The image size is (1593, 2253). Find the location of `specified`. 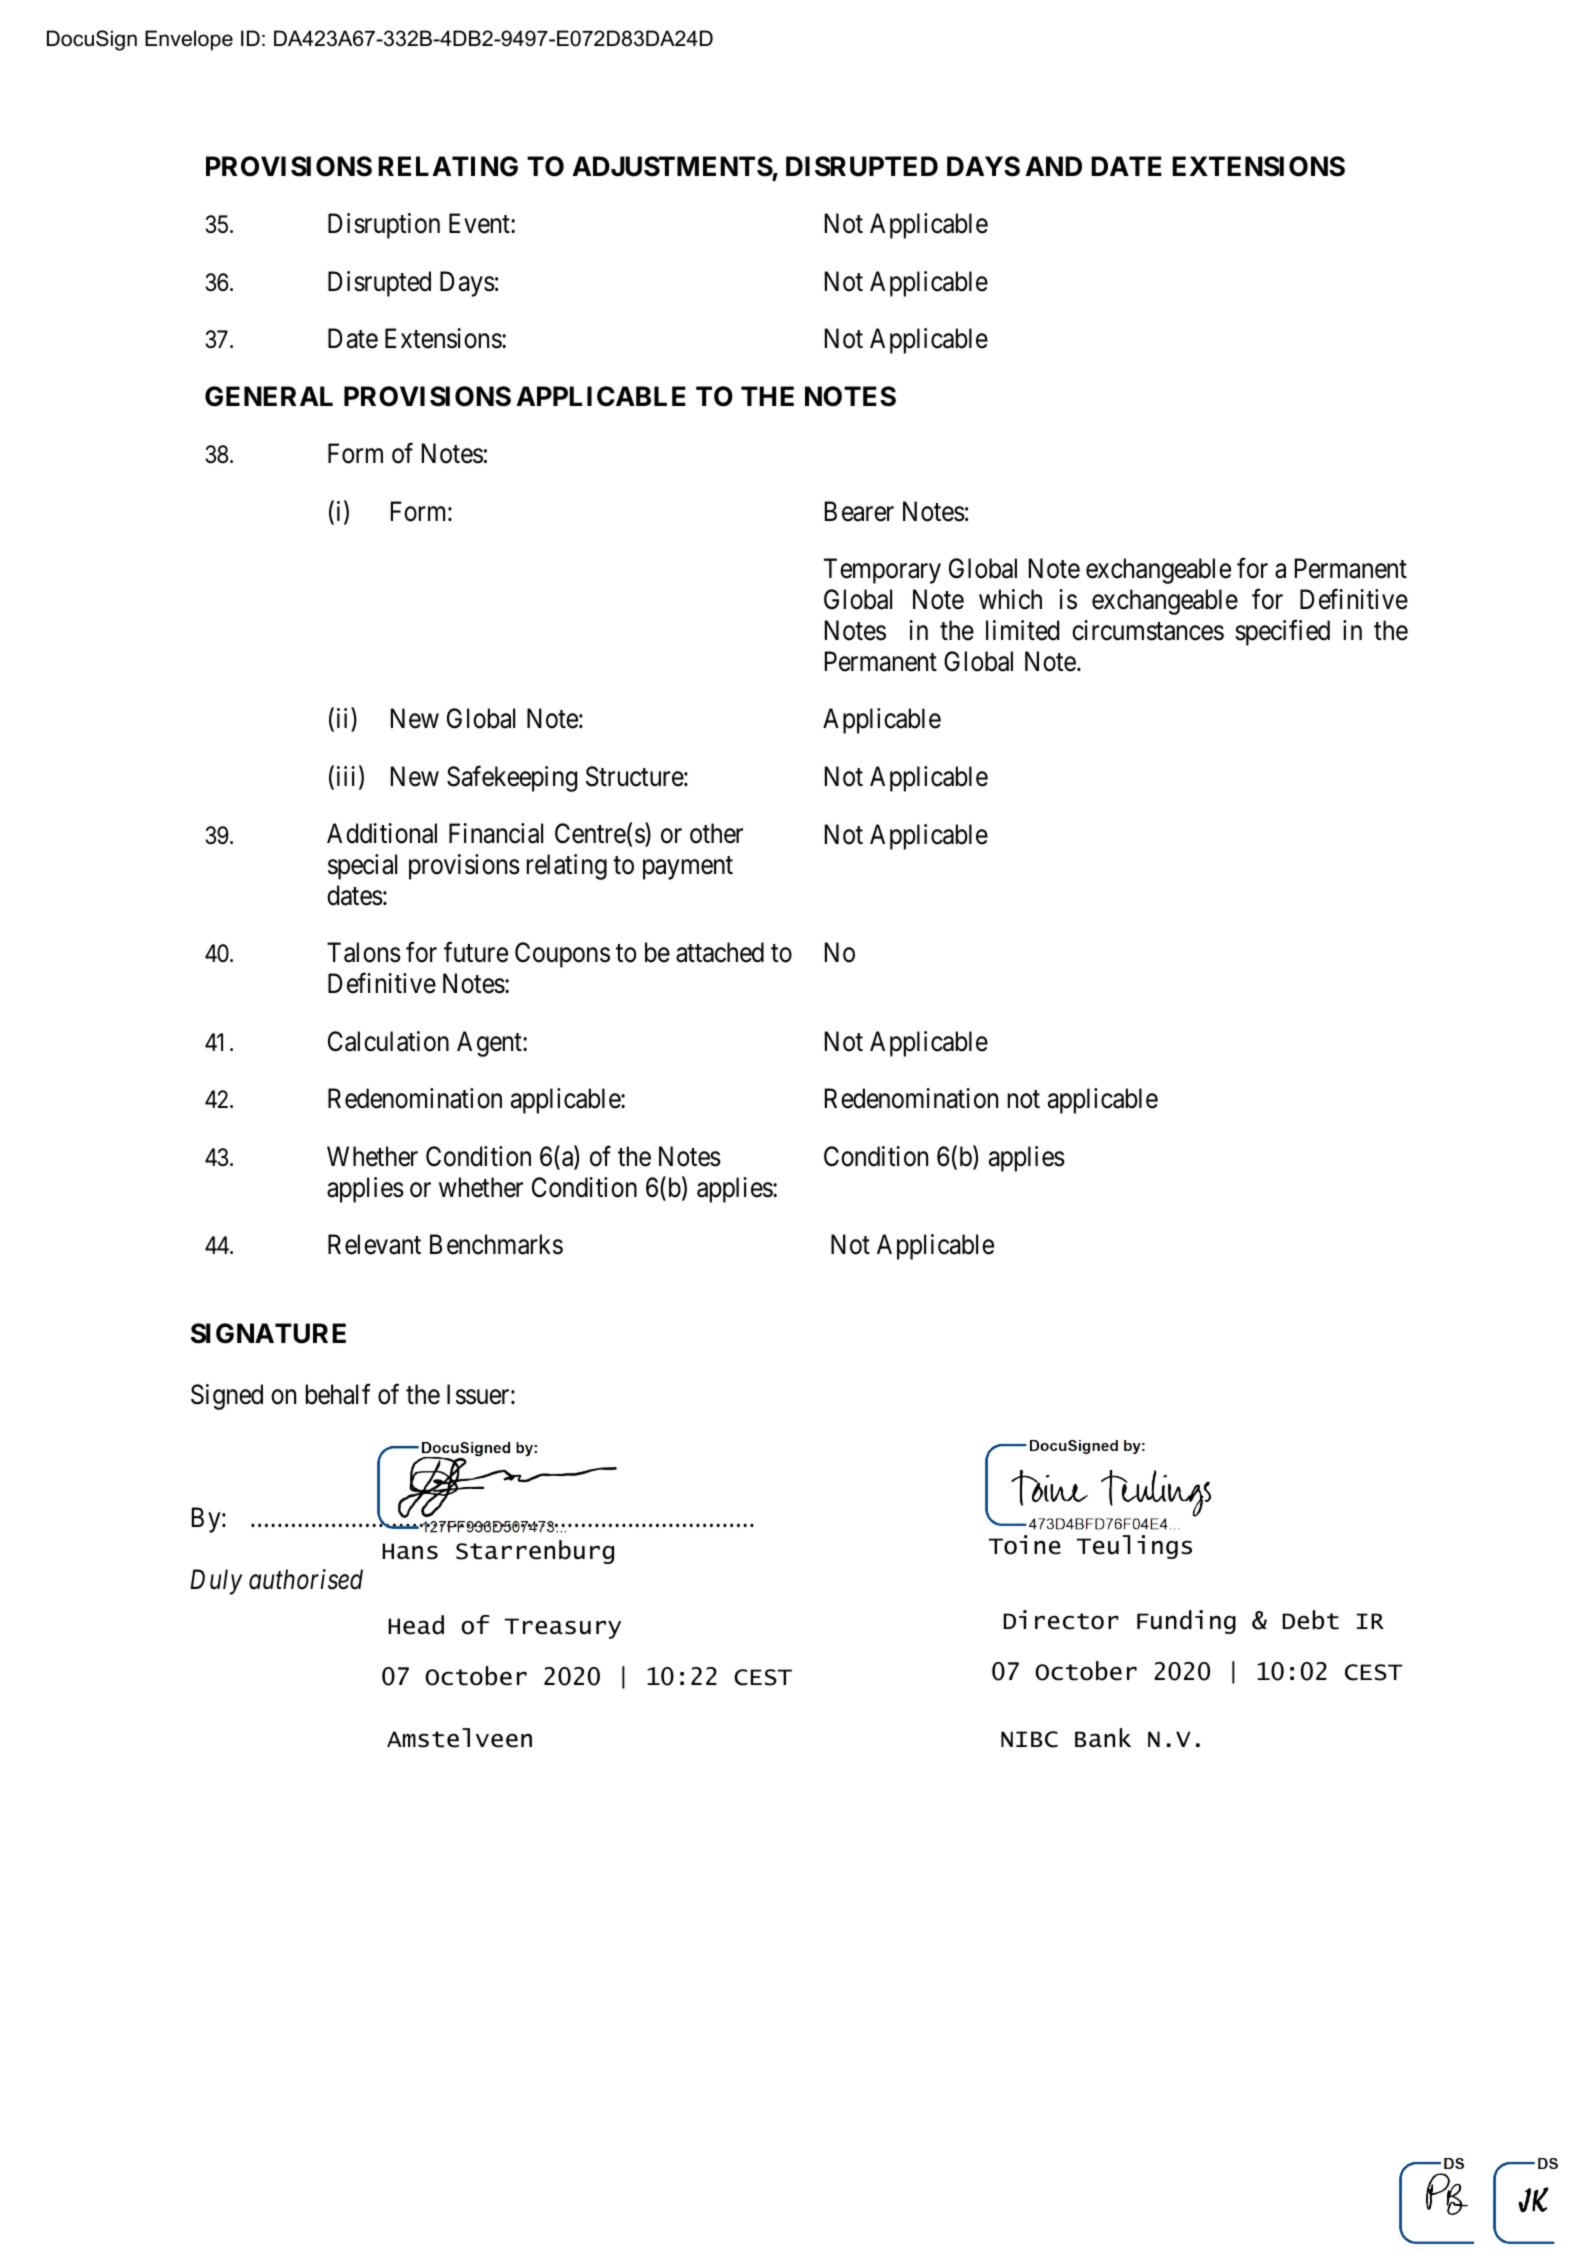

specified is located at coordinates (1282, 633).
